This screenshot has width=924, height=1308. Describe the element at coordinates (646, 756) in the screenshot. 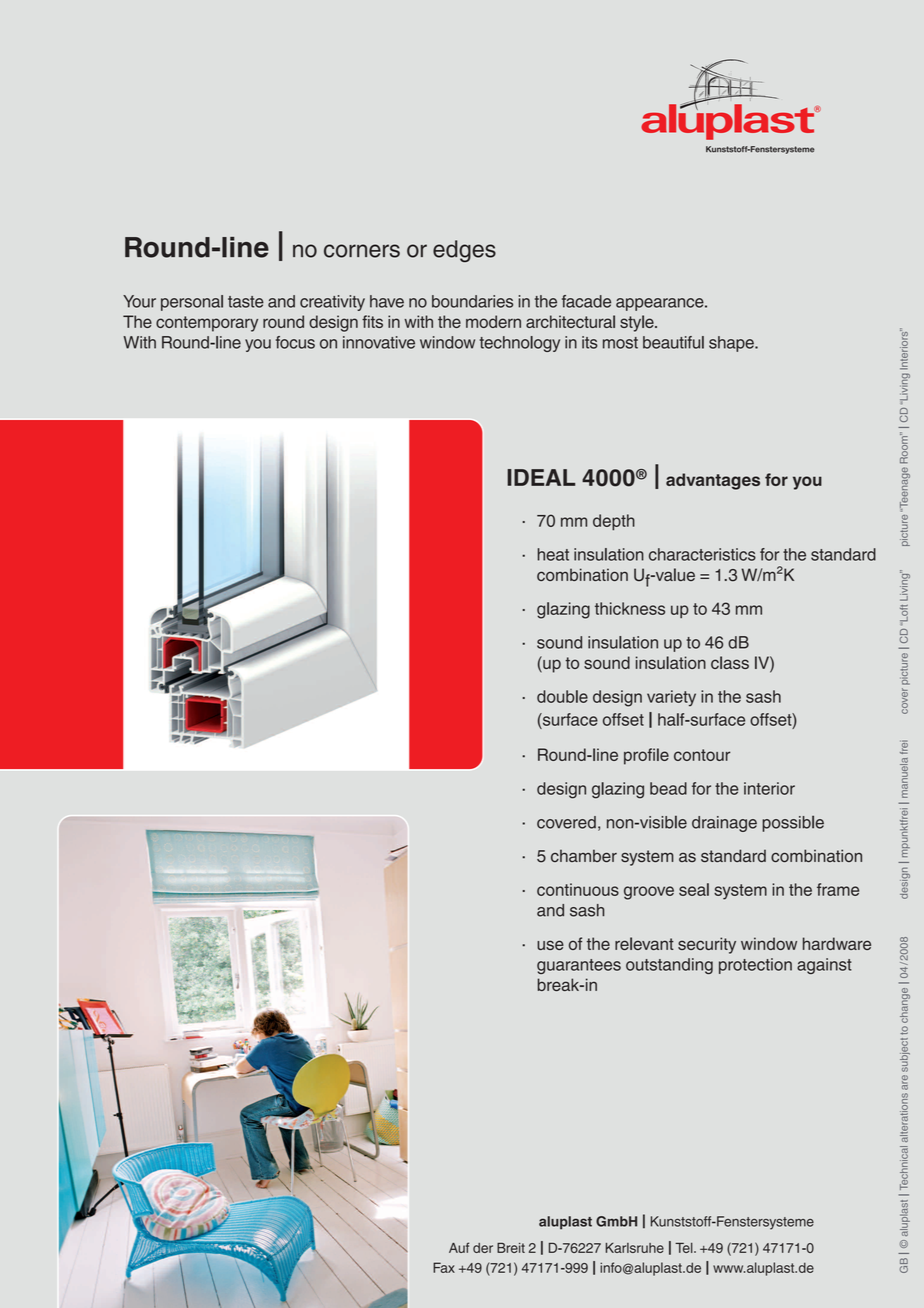

I see `profile` at that location.
